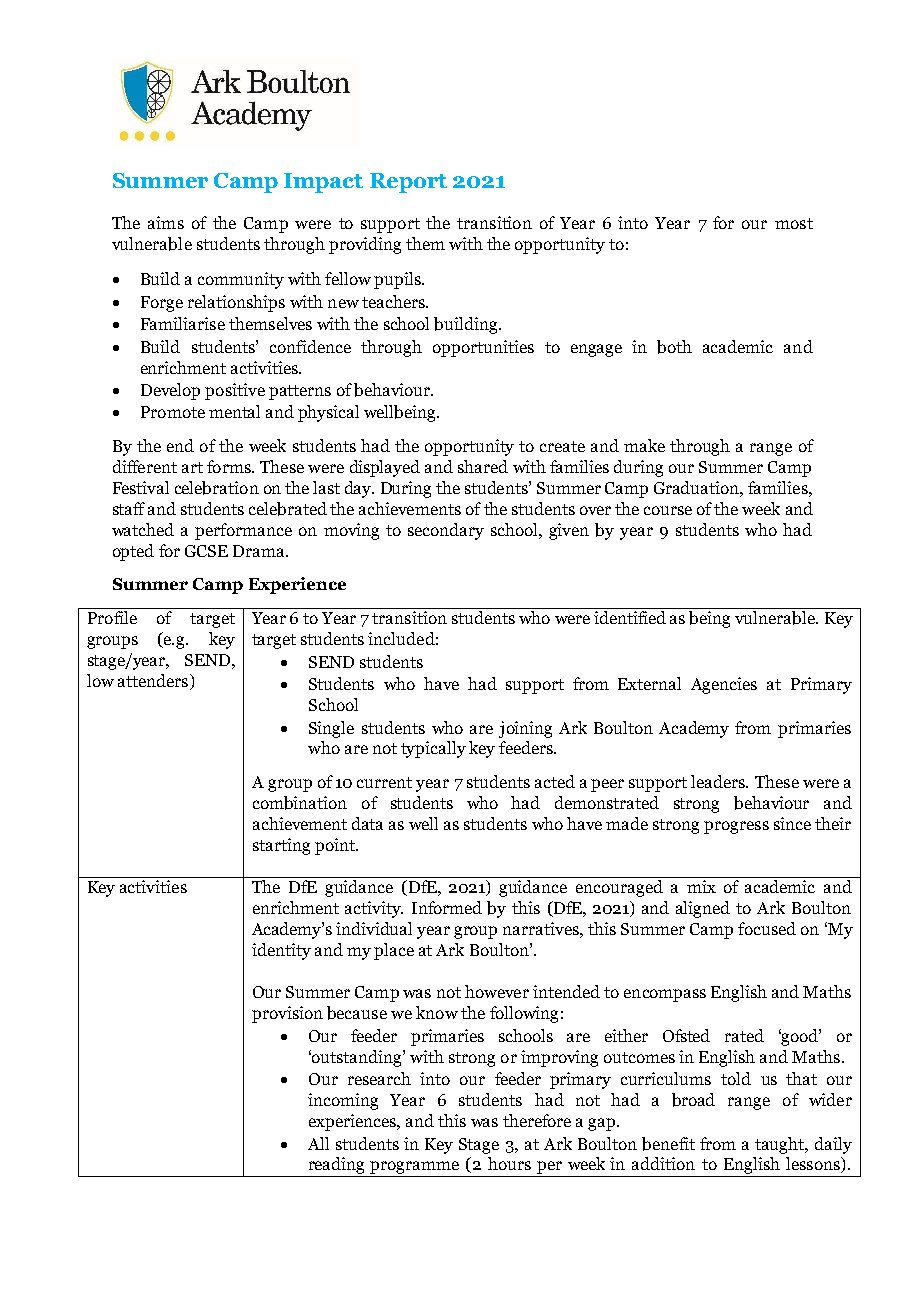 This screenshot has width=924, height=1308. I want to click on however, so click(497, 991).
